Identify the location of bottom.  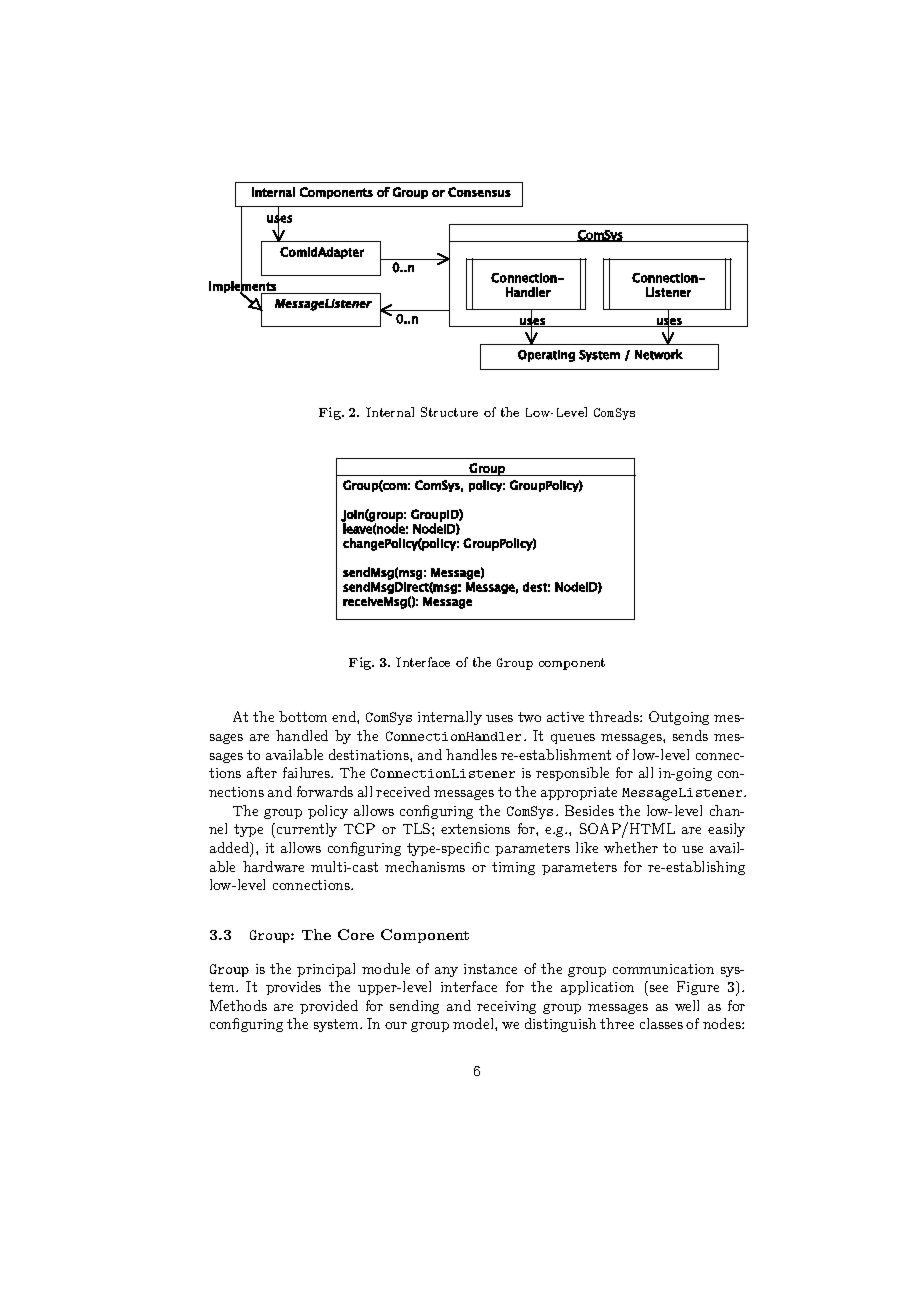
(303, 716).
